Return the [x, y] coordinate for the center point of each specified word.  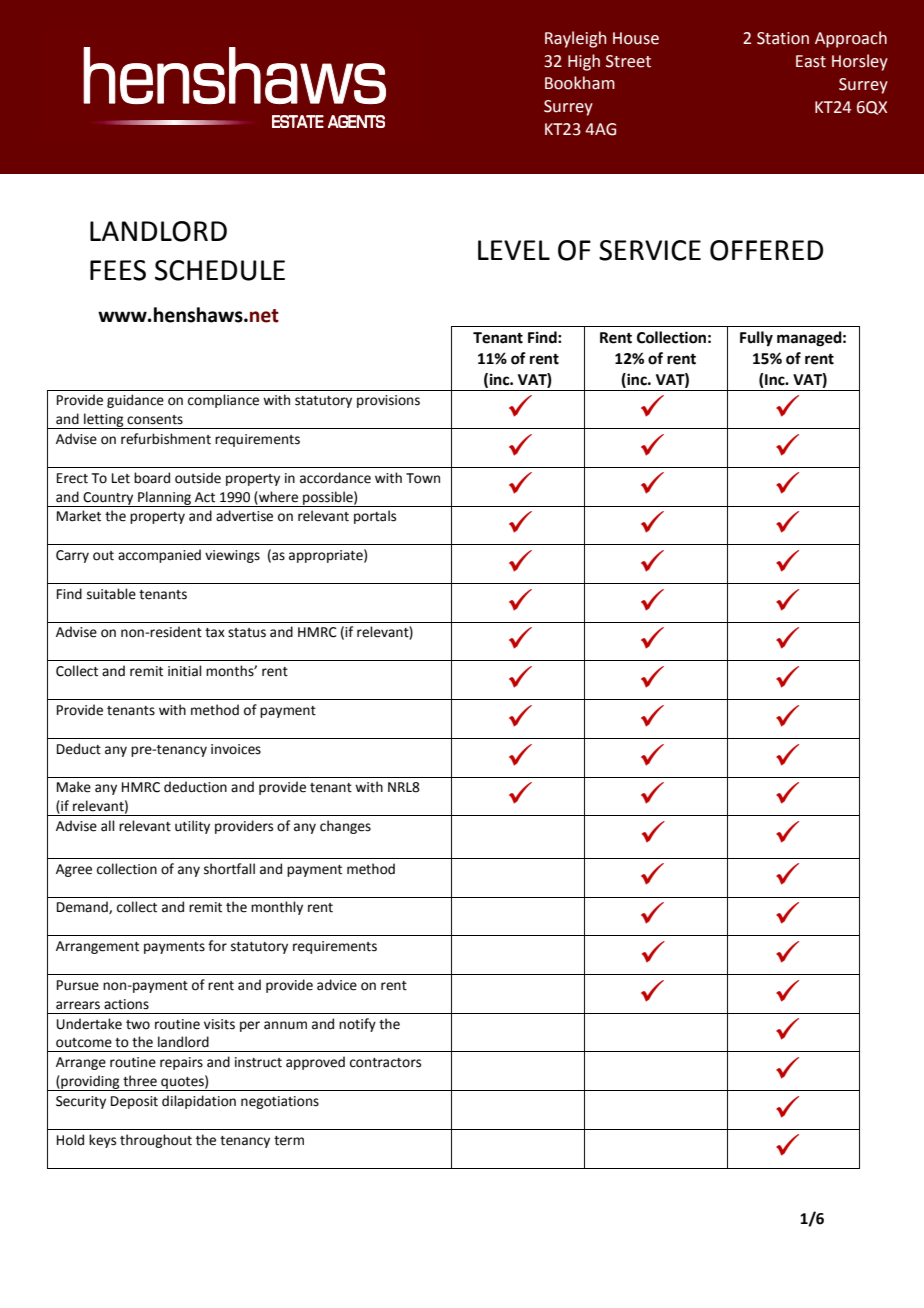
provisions [388, 401]
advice [337, 985]
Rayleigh [576, 39]
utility [192, 827]
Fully [756, 339]
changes [345, 827]
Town [423, 478]
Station [783, 38]
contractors [385, 1063]
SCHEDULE [220, 270]
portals [375, 517]
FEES [118, 270]
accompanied [159, 556]
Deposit [134, 1102]
